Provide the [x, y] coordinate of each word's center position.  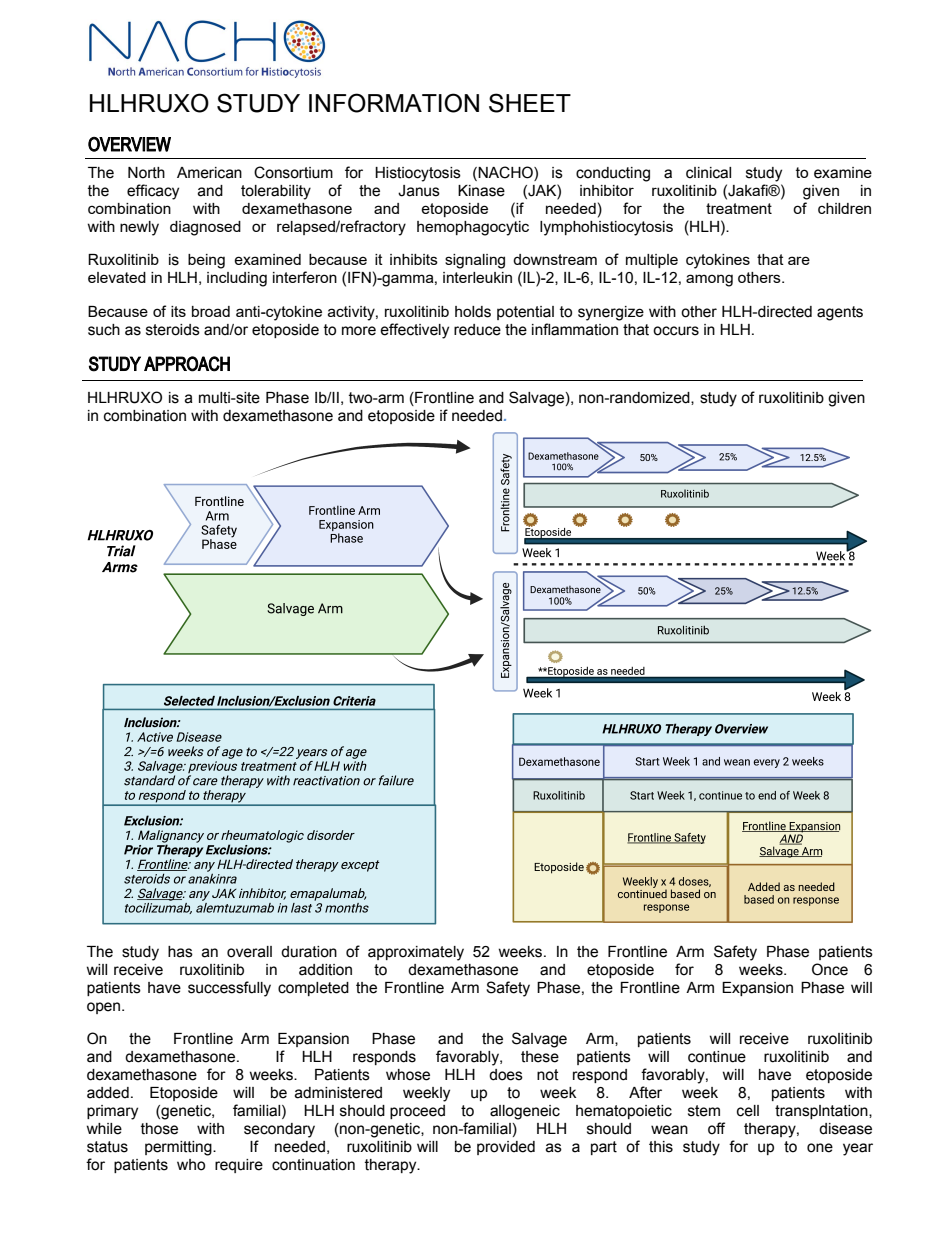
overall [249, 952]
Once [830, 969]
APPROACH [187, 364]
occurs [676, 331]
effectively [414, 331]
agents [840, 313]
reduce [477, 330]
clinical [708, 173]
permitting [179, 1148]
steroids [173, 330]
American [209, 173]
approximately [416, 953]
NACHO [505, 172]
